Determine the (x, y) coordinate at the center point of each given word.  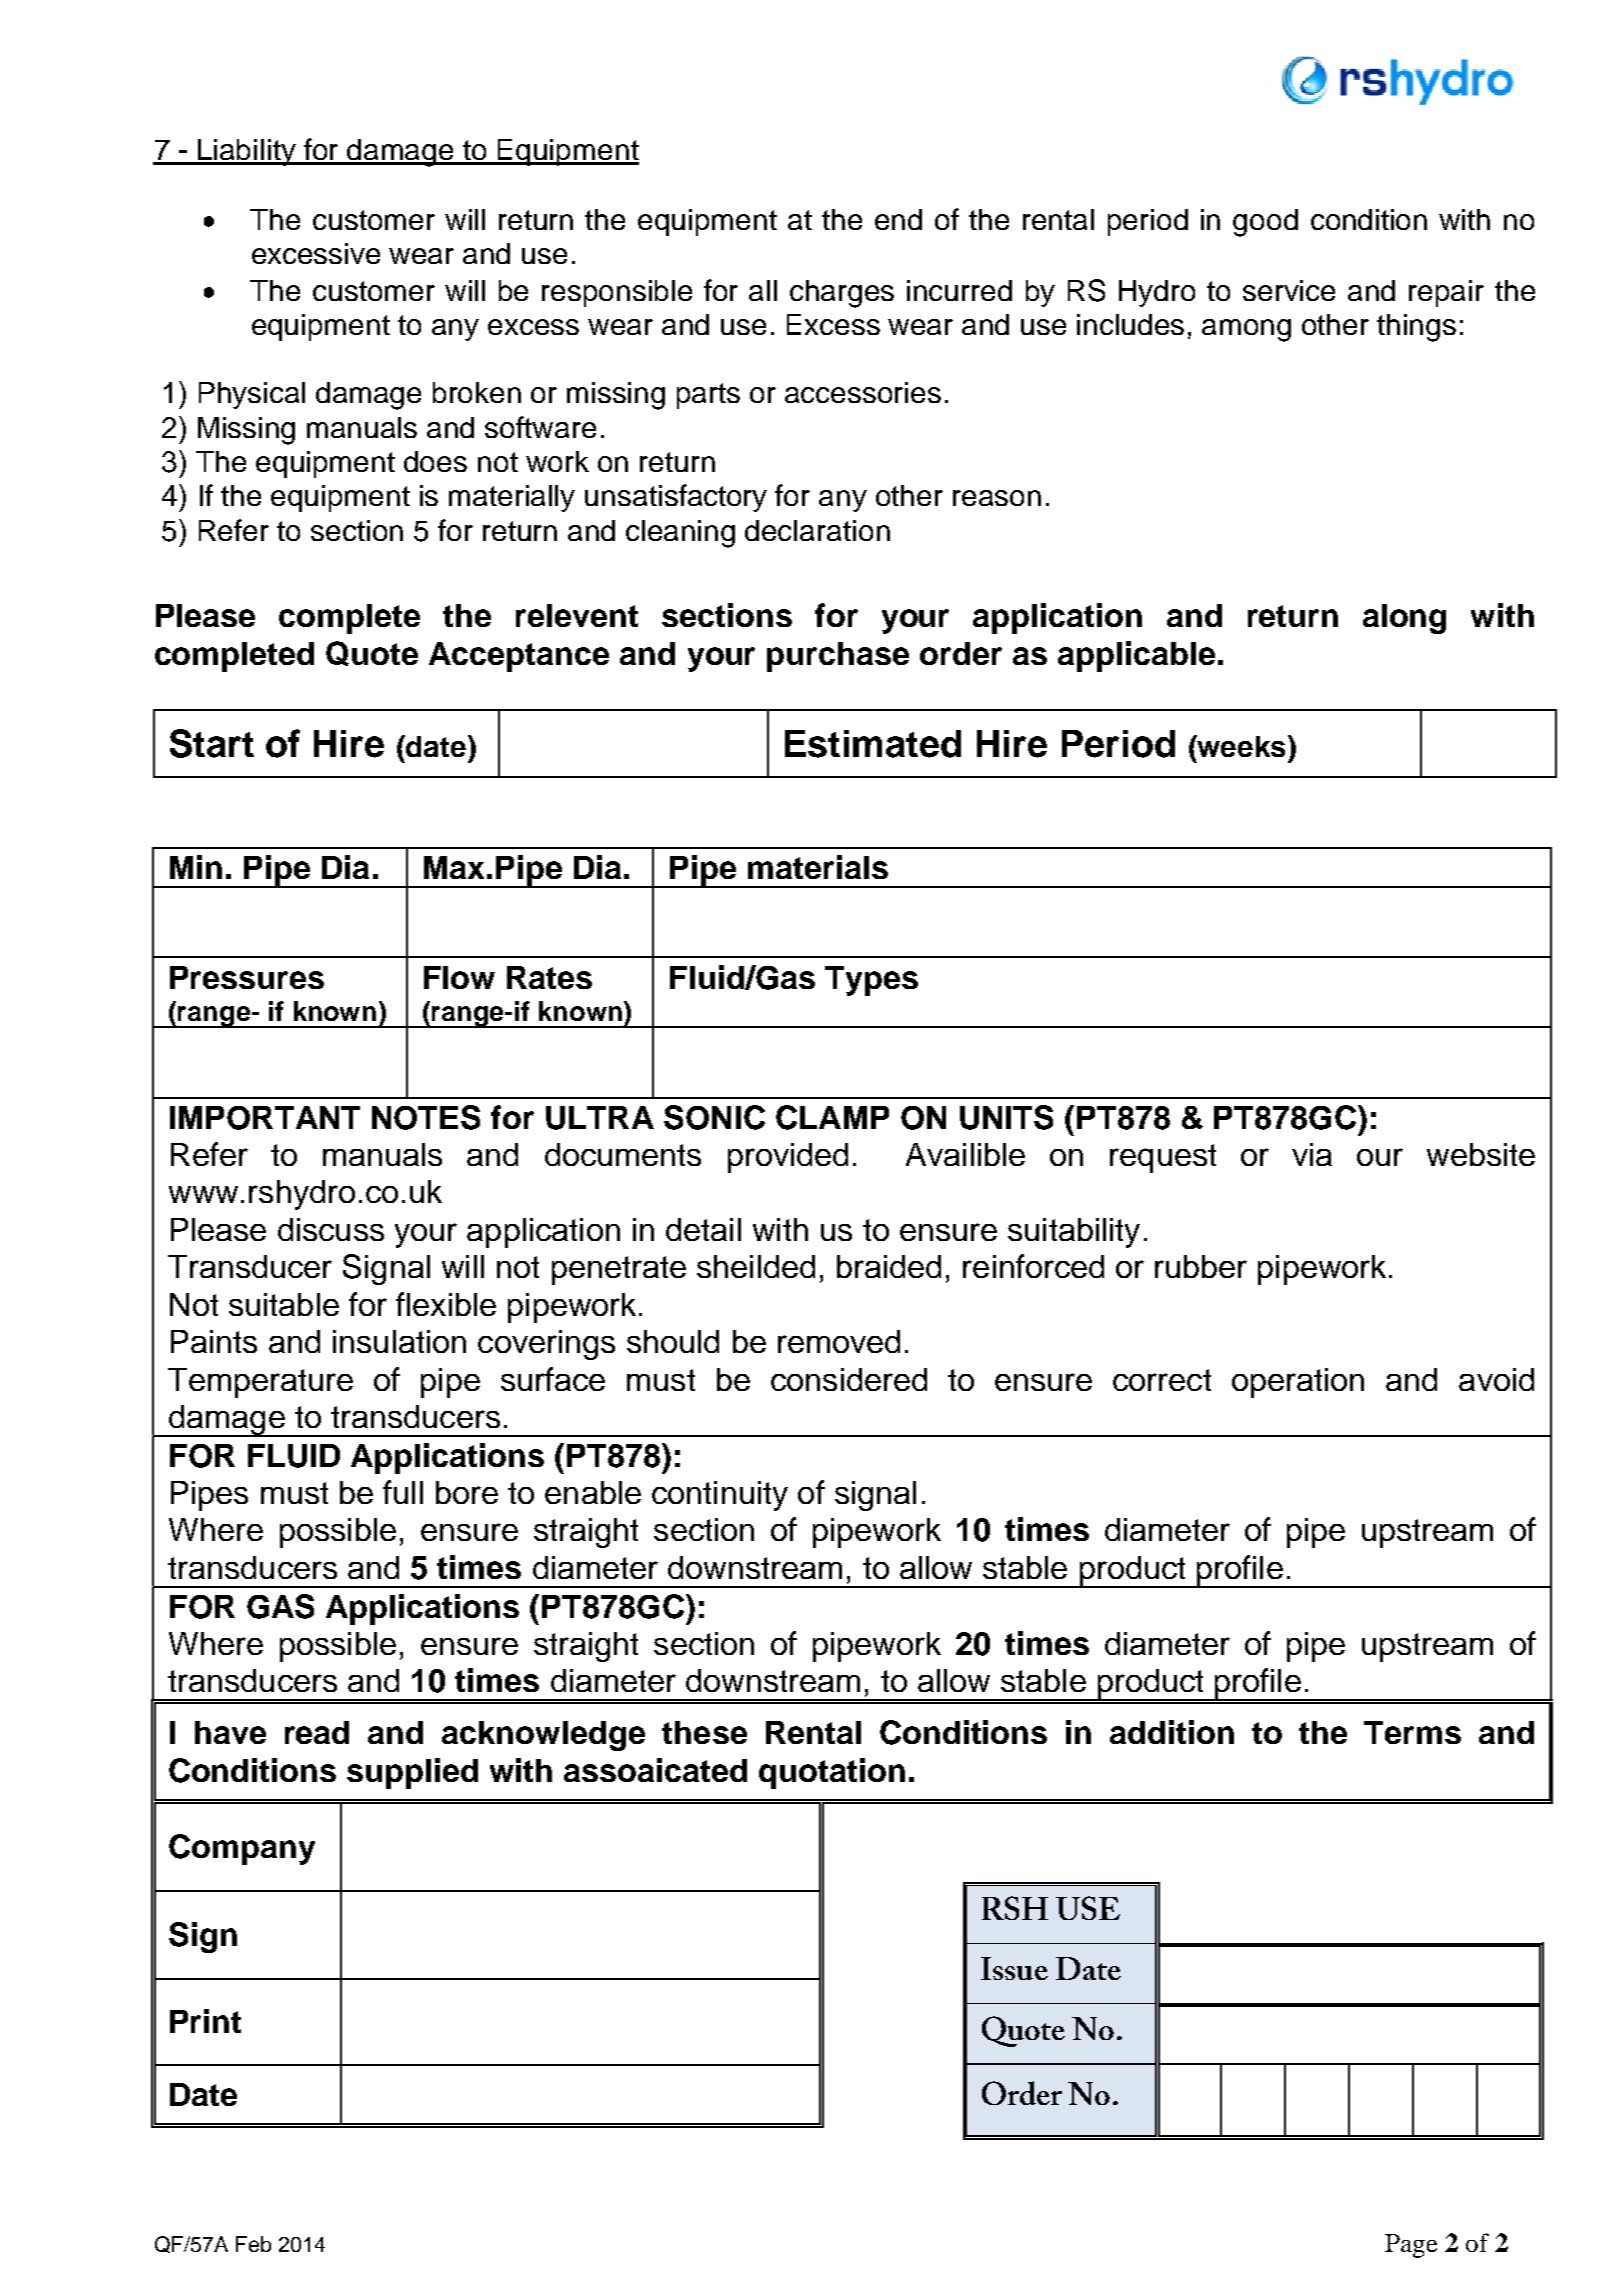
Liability (247, 152)
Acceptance (519, 657)
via (1312, 1154)
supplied (412, 1773)
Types (871, 981)
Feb (253, 2244)
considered (849, 1379)
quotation (832, 1773)
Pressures (247, 977)
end (898, 219)
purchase (838, 657)
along (1404, 619)
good (1265, 223)
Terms (1412, 1732)
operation (1298, 1383)
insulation (399, 1341)
